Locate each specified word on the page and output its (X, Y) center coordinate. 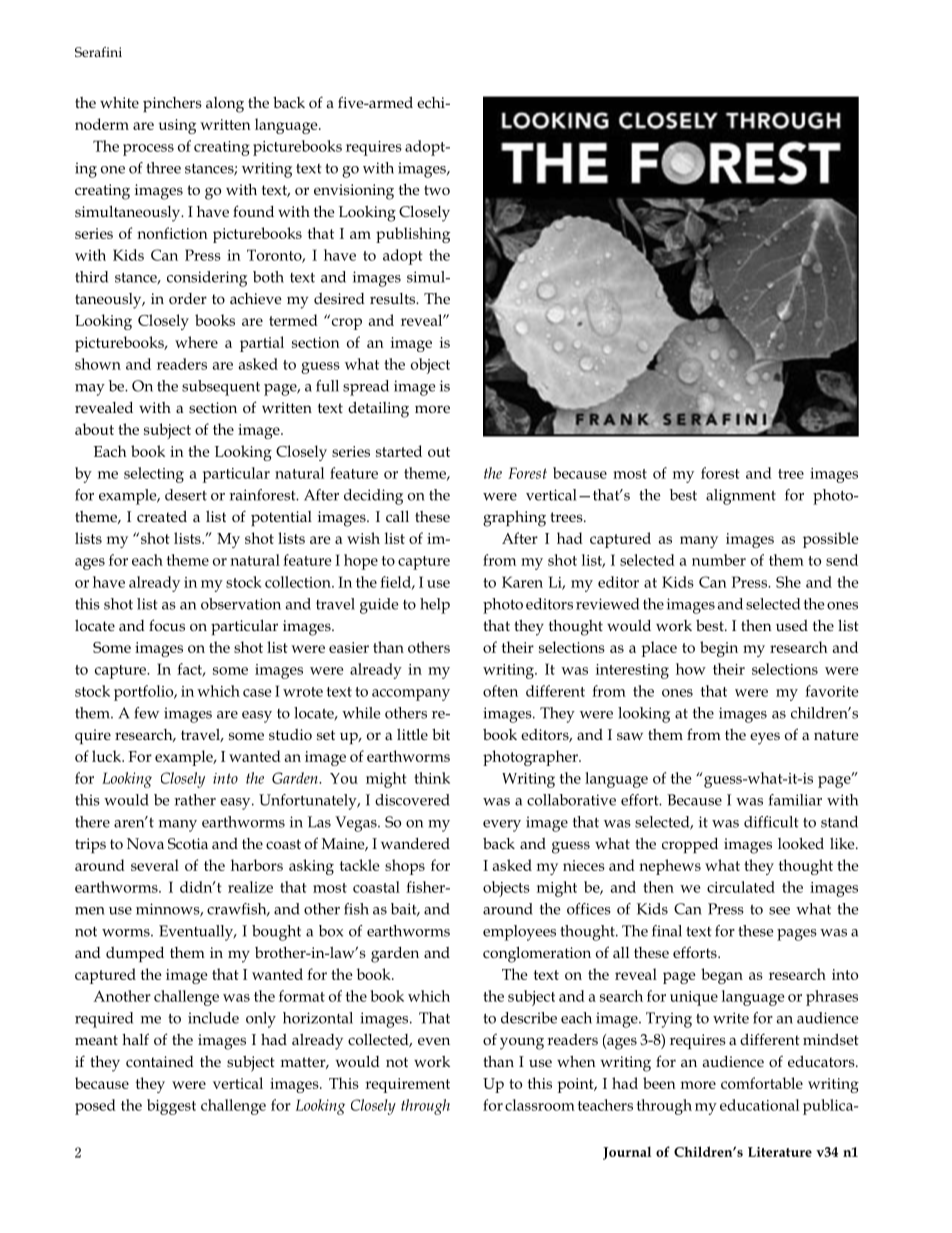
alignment (741, 497)
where (196, 342)
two (437, 190)
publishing (413, 235)
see (779, 911)
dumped (135, 954)
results (394, 298)
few (146, 713)
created (162, 516)
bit (441, 734)
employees (519, 933)
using (177, 126)
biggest (171, 1107)
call (397, 516)
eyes (765, 738)
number (719, 560)
